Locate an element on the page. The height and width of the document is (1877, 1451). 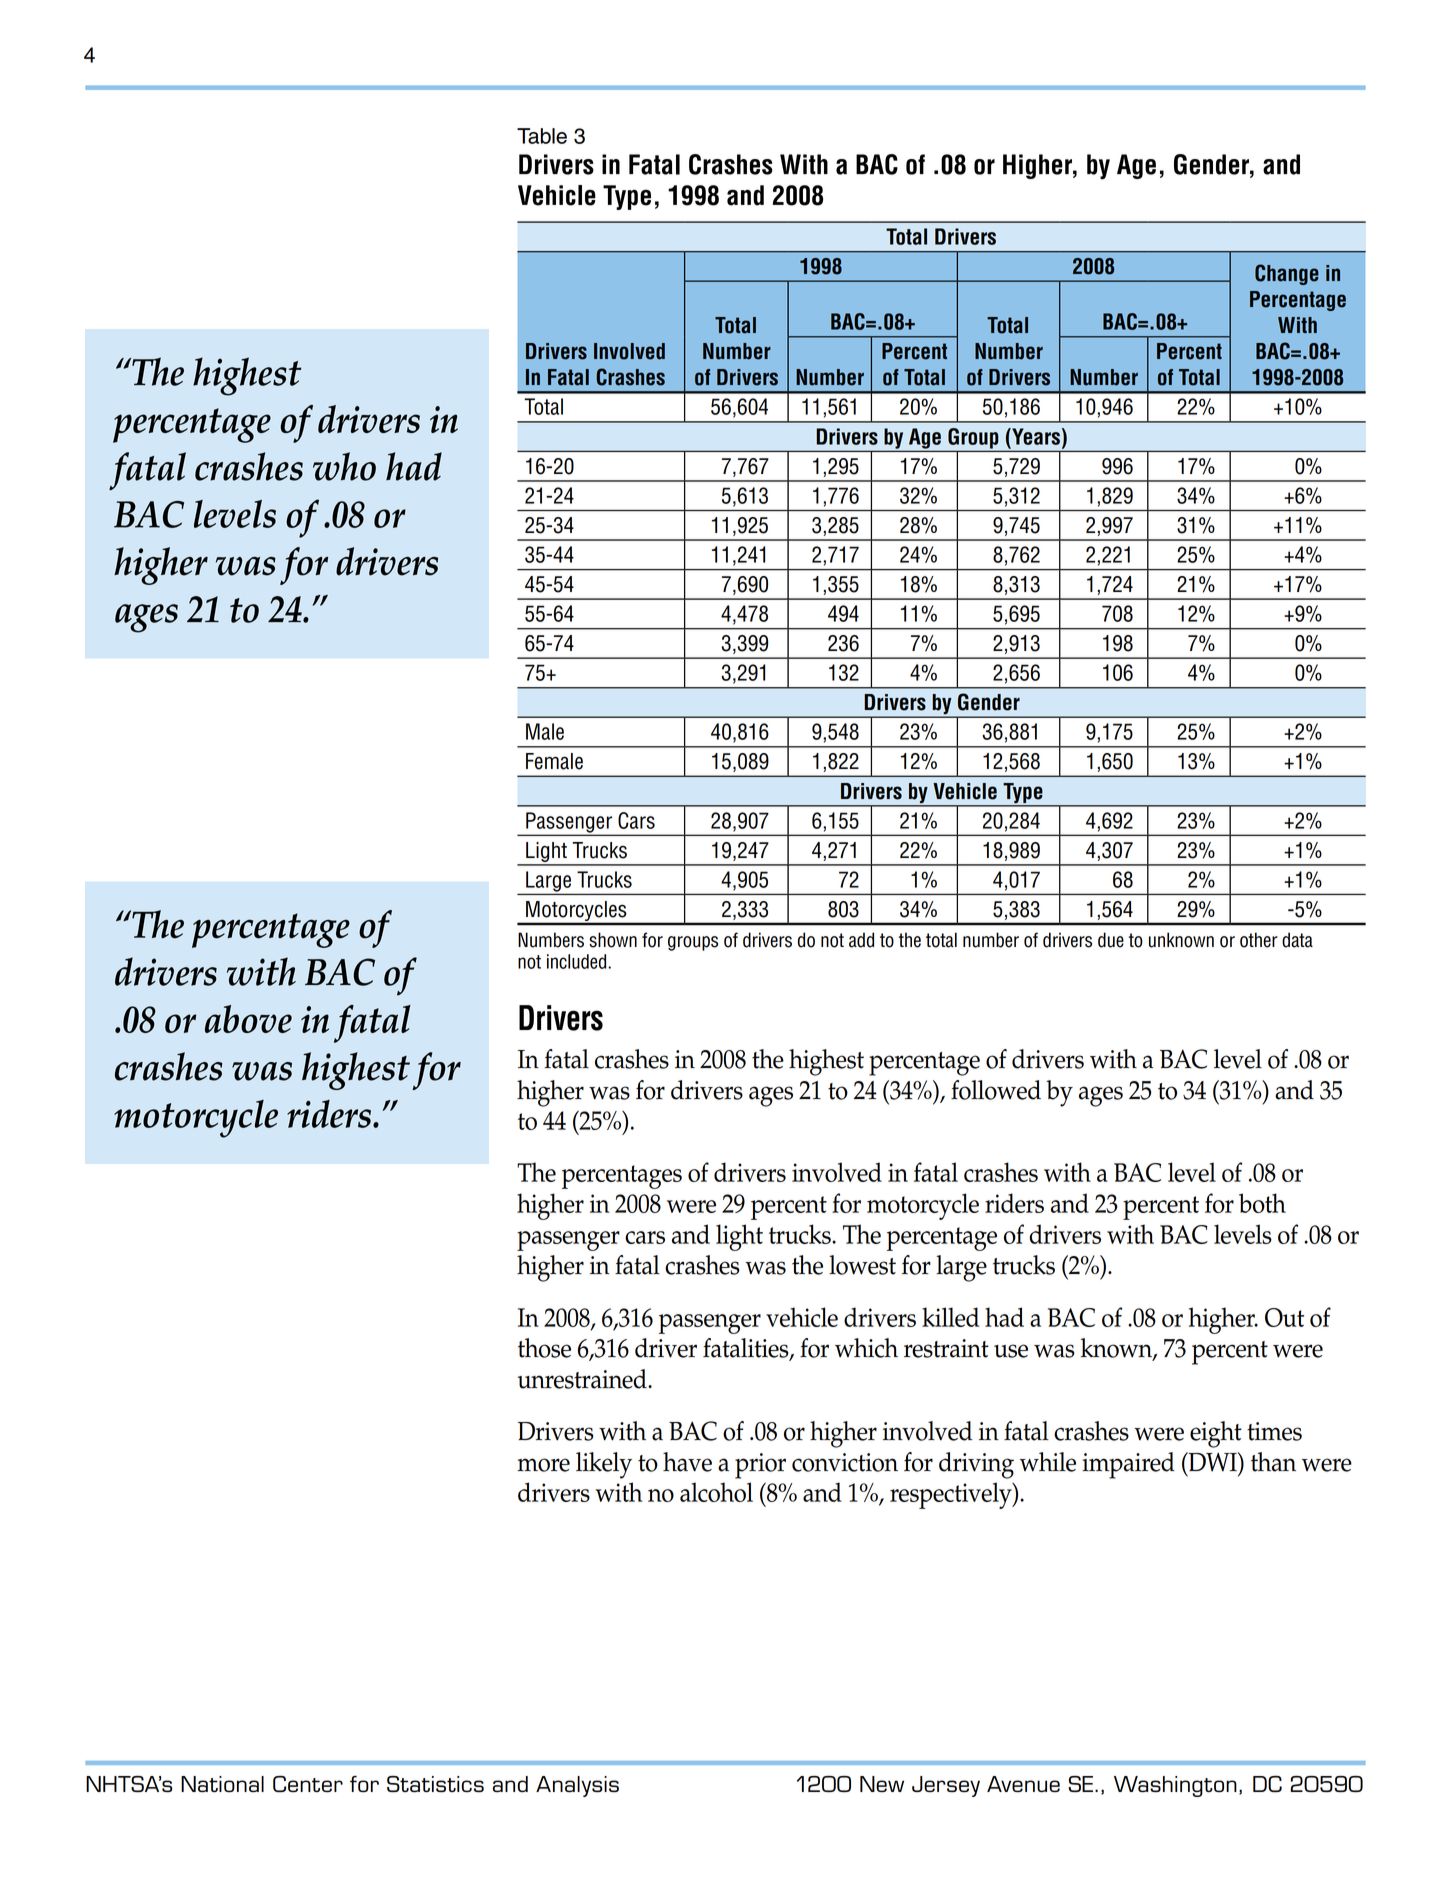
add is located at coordinates (861, 940).
